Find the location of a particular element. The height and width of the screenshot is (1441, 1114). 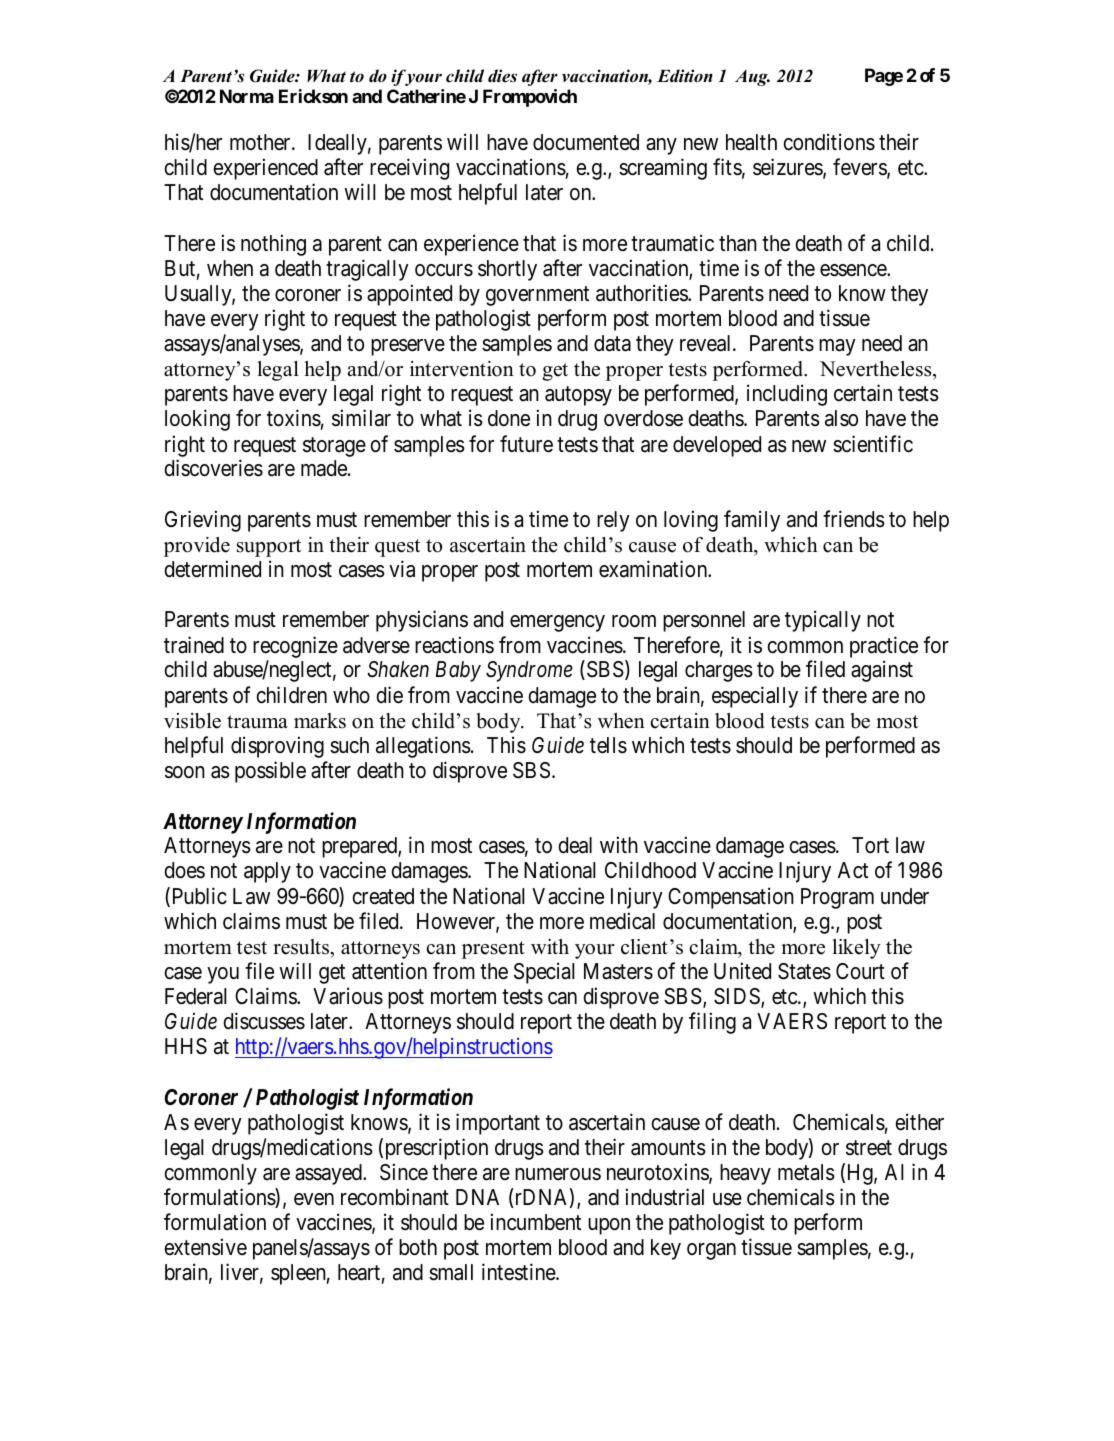

conditions is located at coordinates (829, 142).
